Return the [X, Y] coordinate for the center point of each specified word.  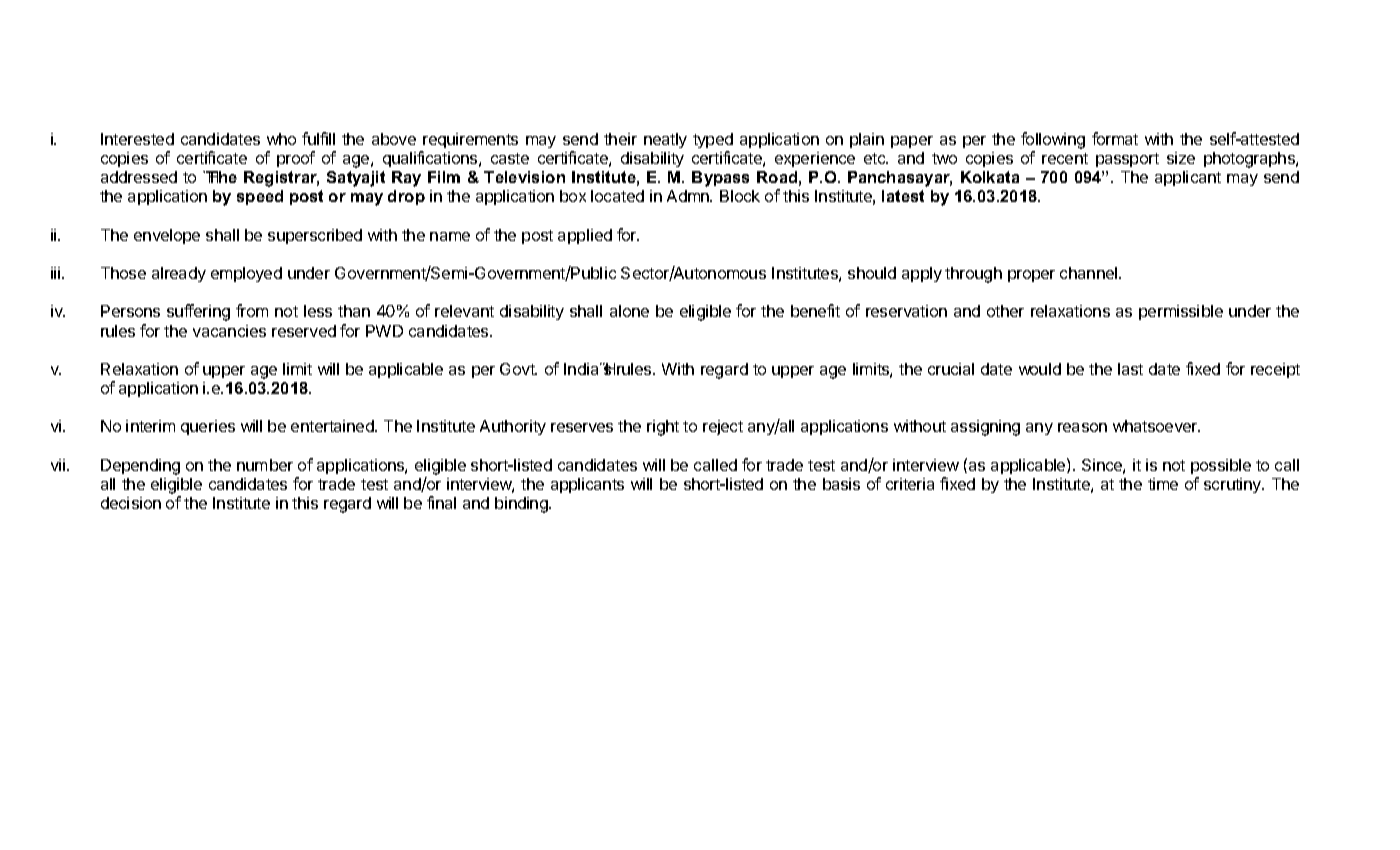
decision [131, 503]
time [1163, 484]
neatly [665, 140]
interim [150, 426]
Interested [137, 139]
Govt [518, 369]
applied [585, 236]
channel [1090, 273]
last [1130, 369]
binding [522, 505]
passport [1127, 160]
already [179, 274]
